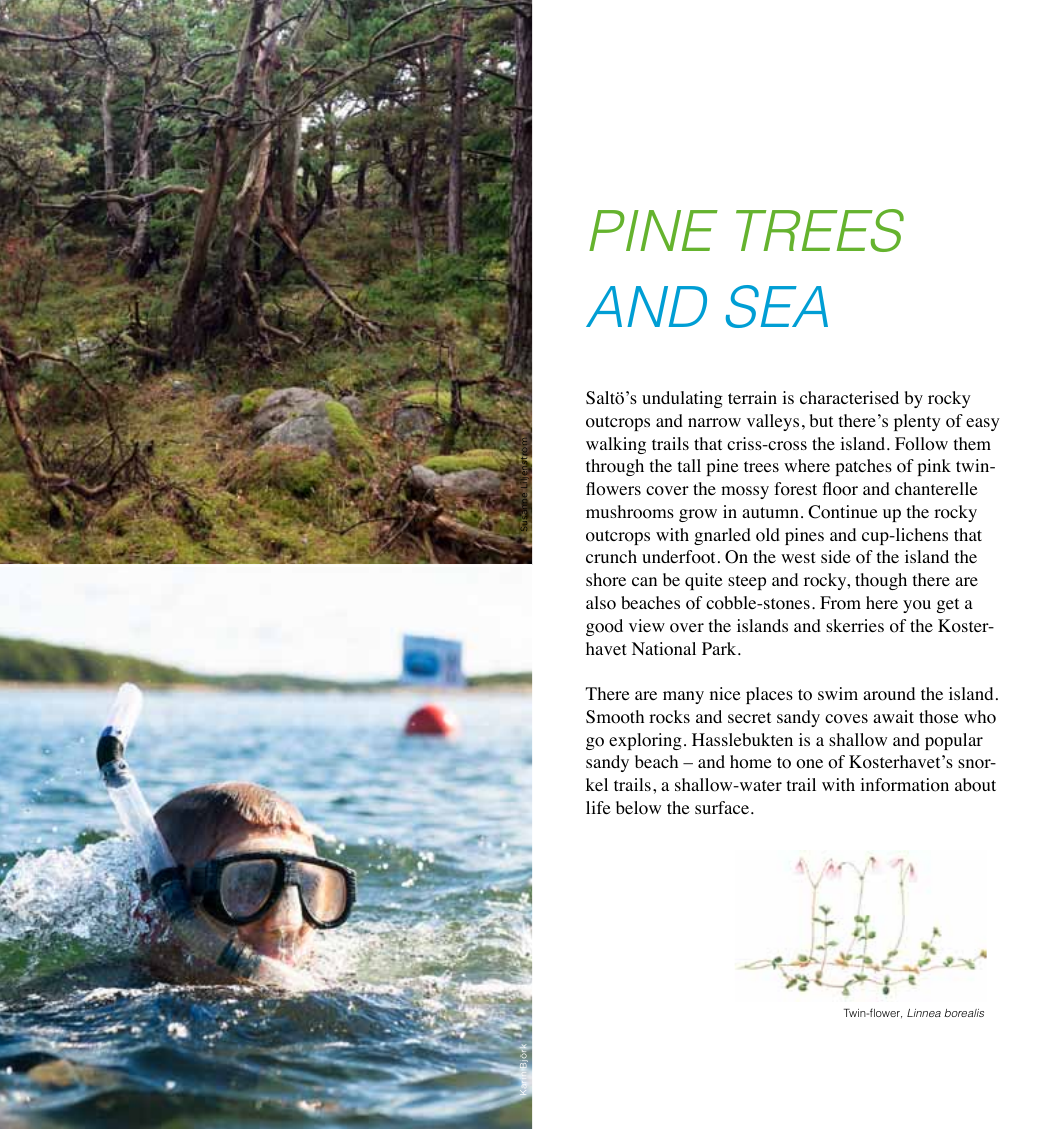  Describe the element at coordinates (889, 694) in the page. I see `around` at that location.
